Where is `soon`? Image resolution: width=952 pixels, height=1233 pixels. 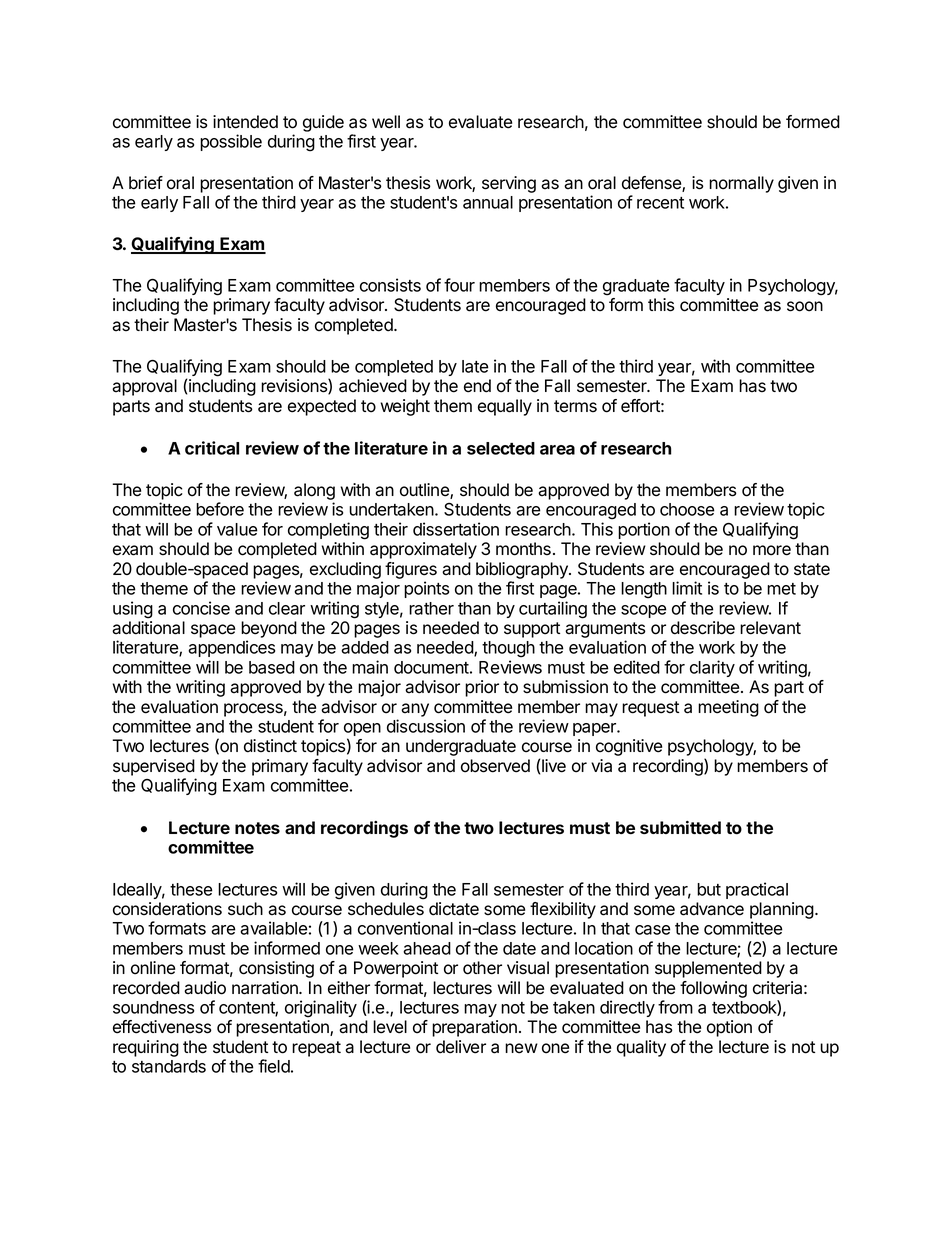 soon is located at coordinates (805, 306).
